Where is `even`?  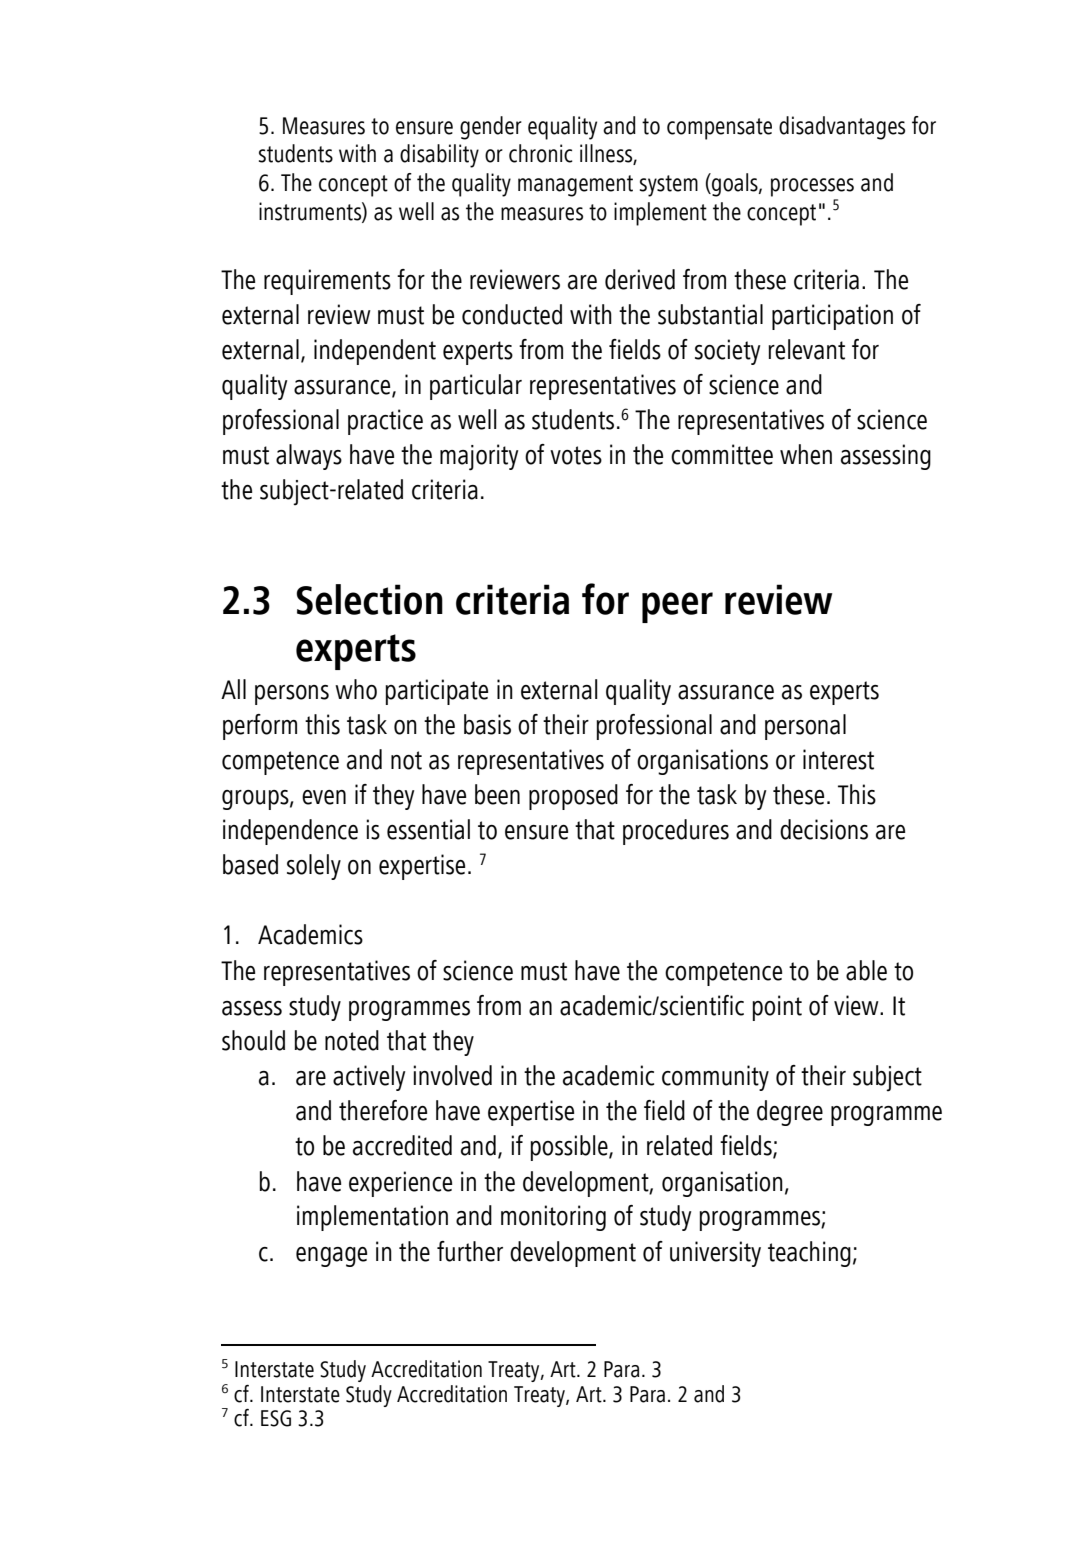
even is located at coordinates (324, 797).
